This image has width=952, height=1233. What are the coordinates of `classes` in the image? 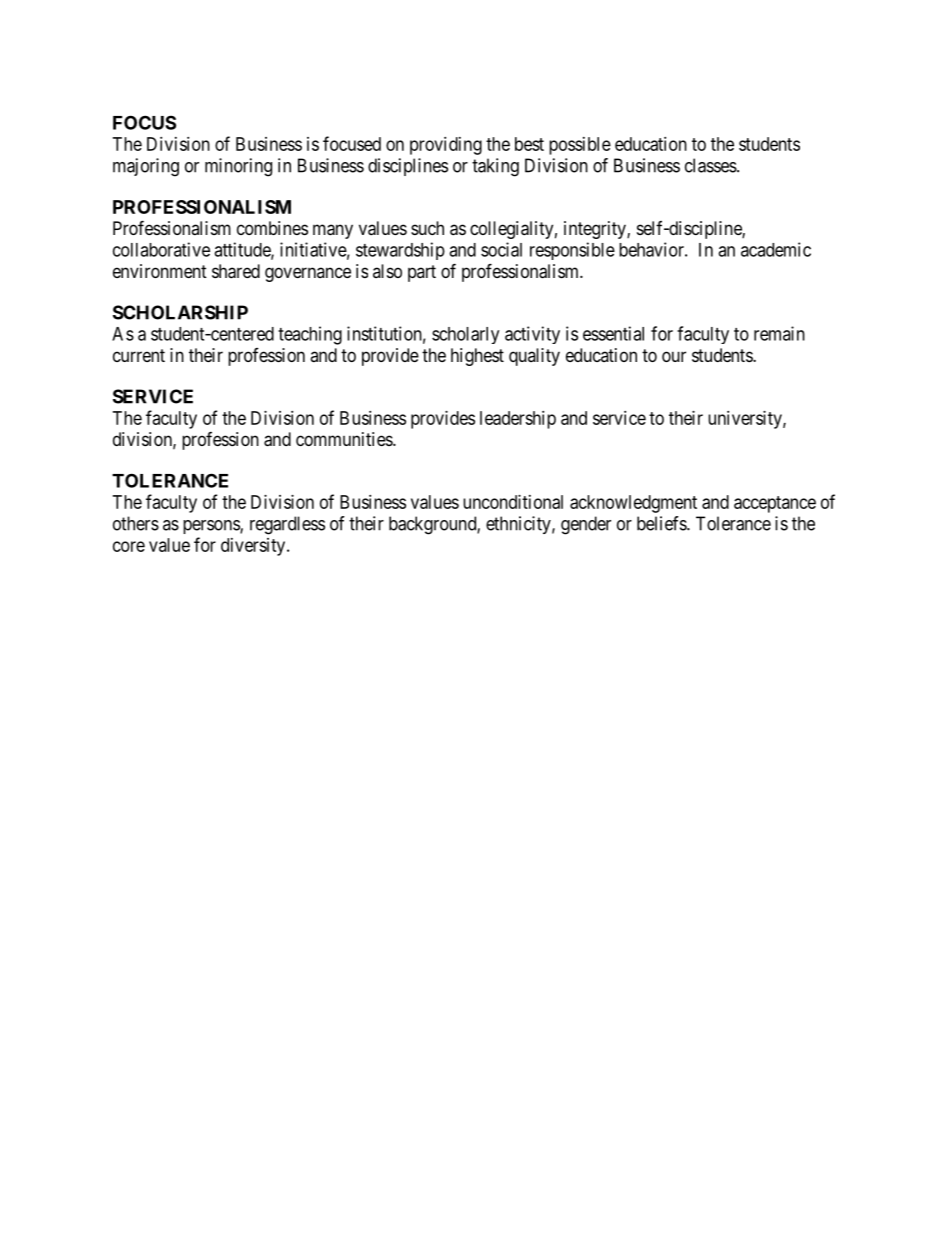 It's located at (711, 165).
